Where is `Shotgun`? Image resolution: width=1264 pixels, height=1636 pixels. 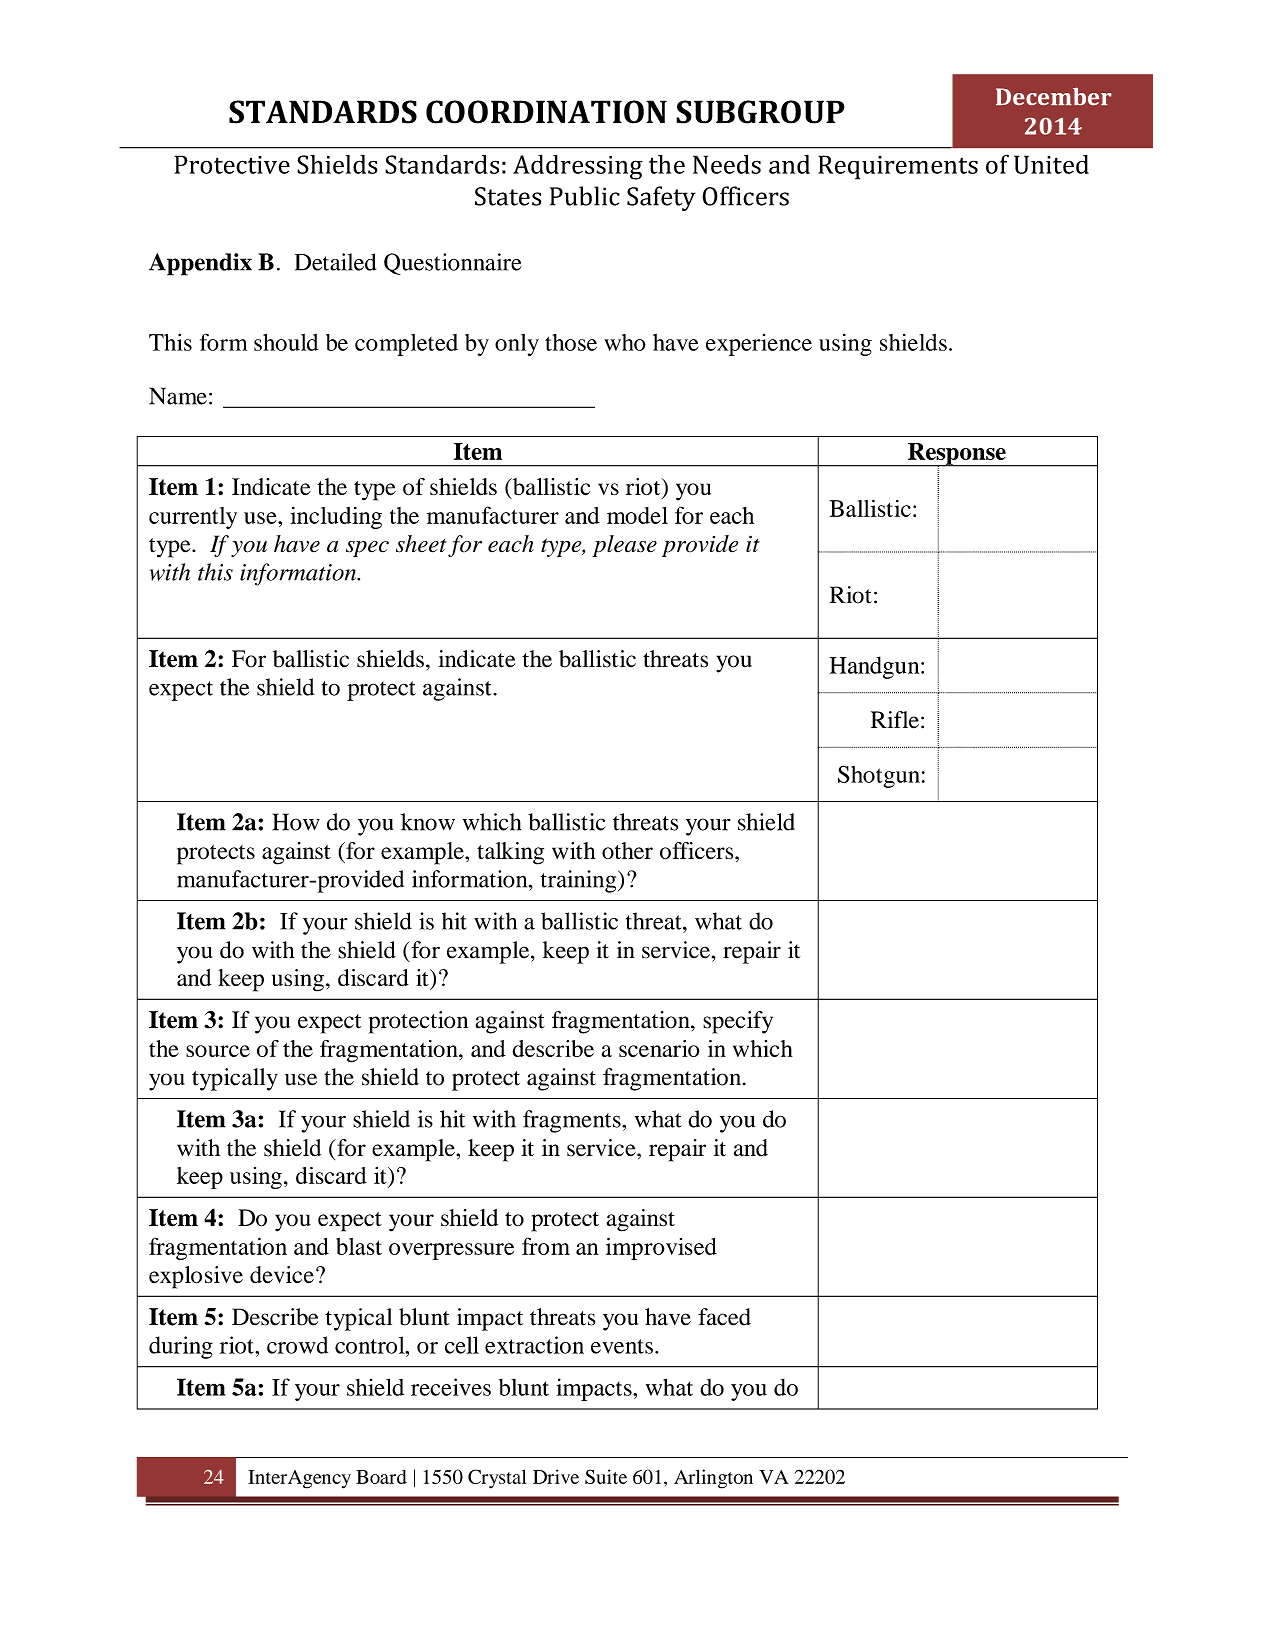
Shotgun is located at coordinates (879, 776).
